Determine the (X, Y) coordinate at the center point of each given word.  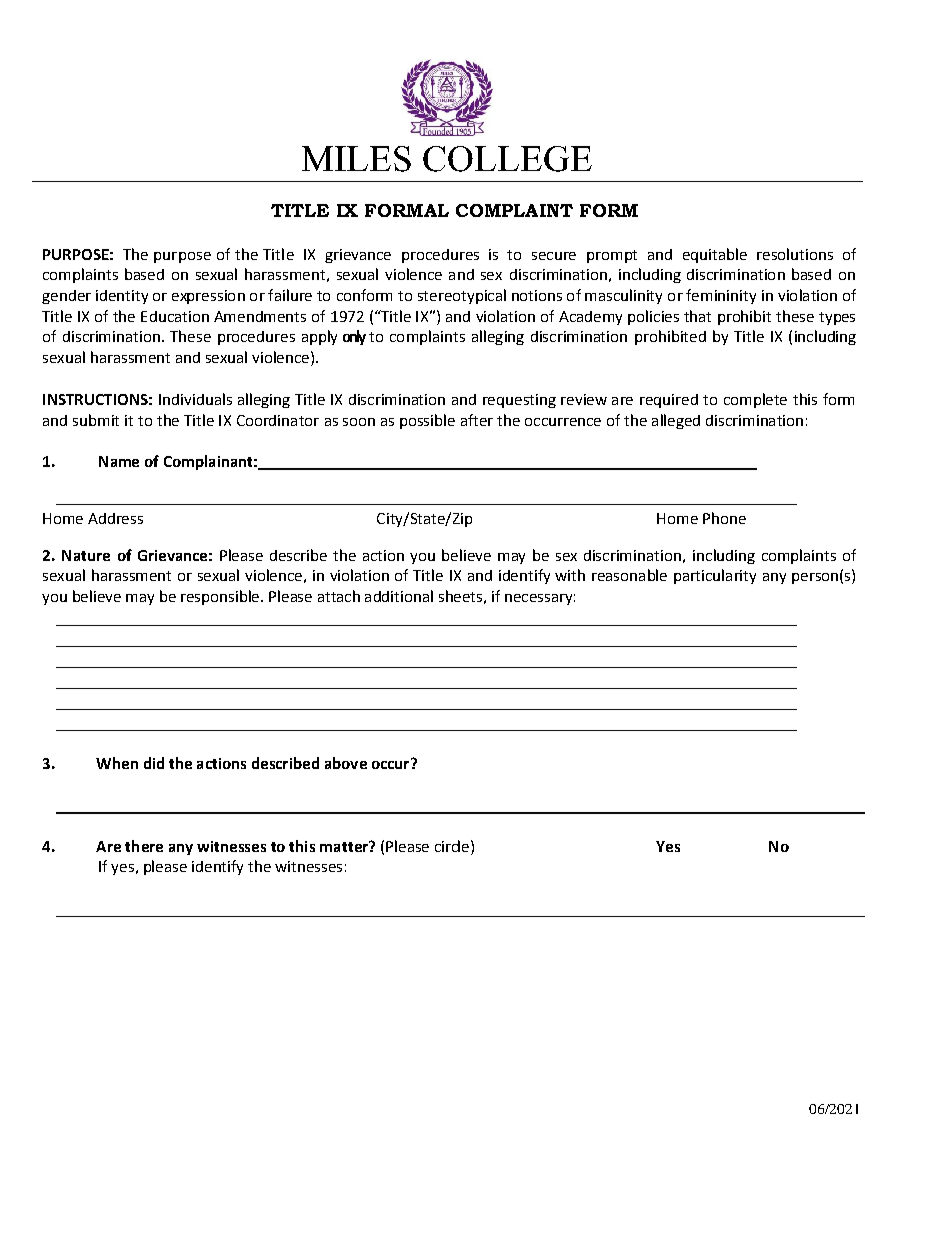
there (144, 846)
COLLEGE (507, 159)
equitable (715, 255)
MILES (356, 159)
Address (115, 518)
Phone (724, 518)
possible (427, 421)
